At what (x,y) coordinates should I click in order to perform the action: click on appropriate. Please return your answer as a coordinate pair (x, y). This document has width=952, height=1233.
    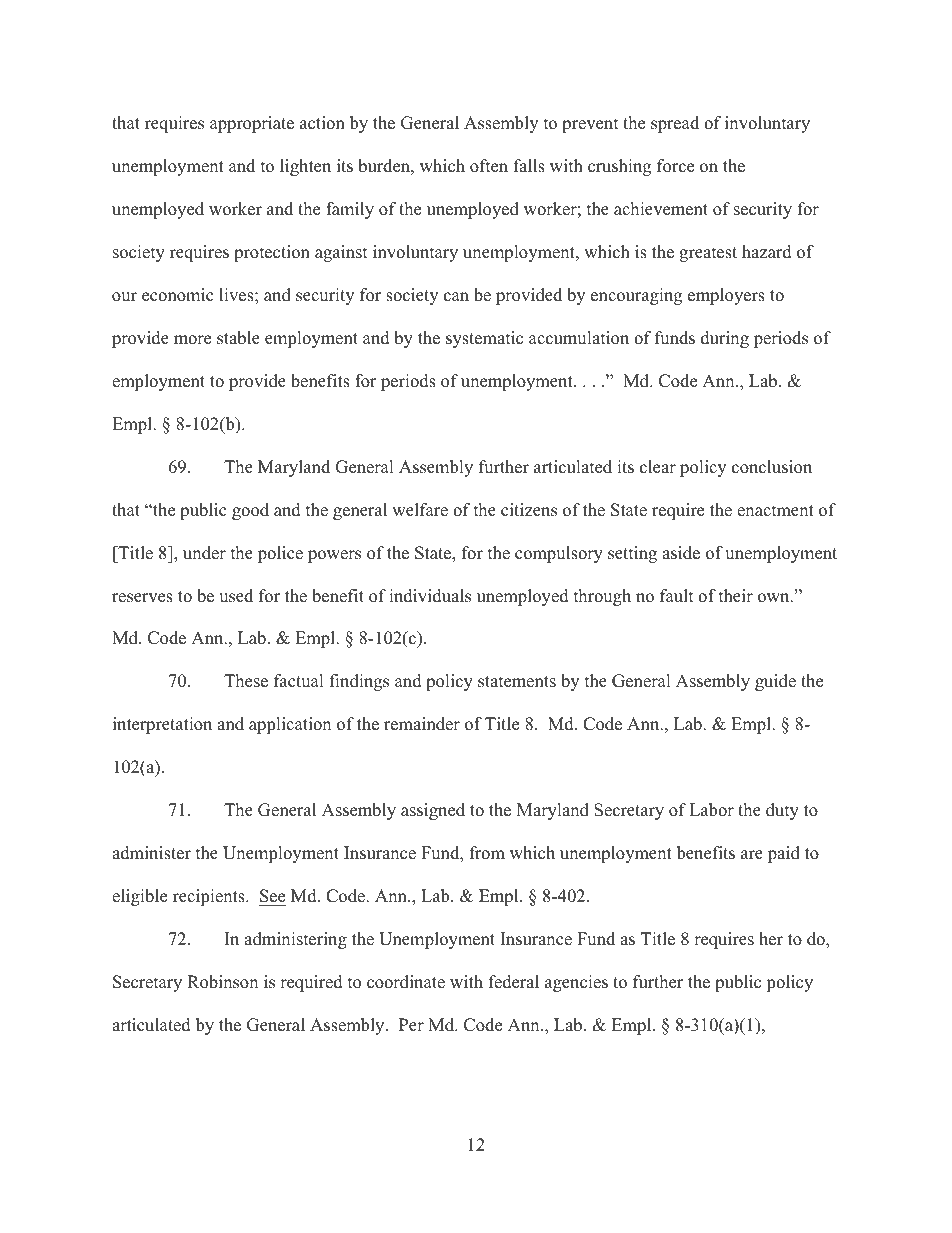
    Looking at the image, I should click on (252, 124).
